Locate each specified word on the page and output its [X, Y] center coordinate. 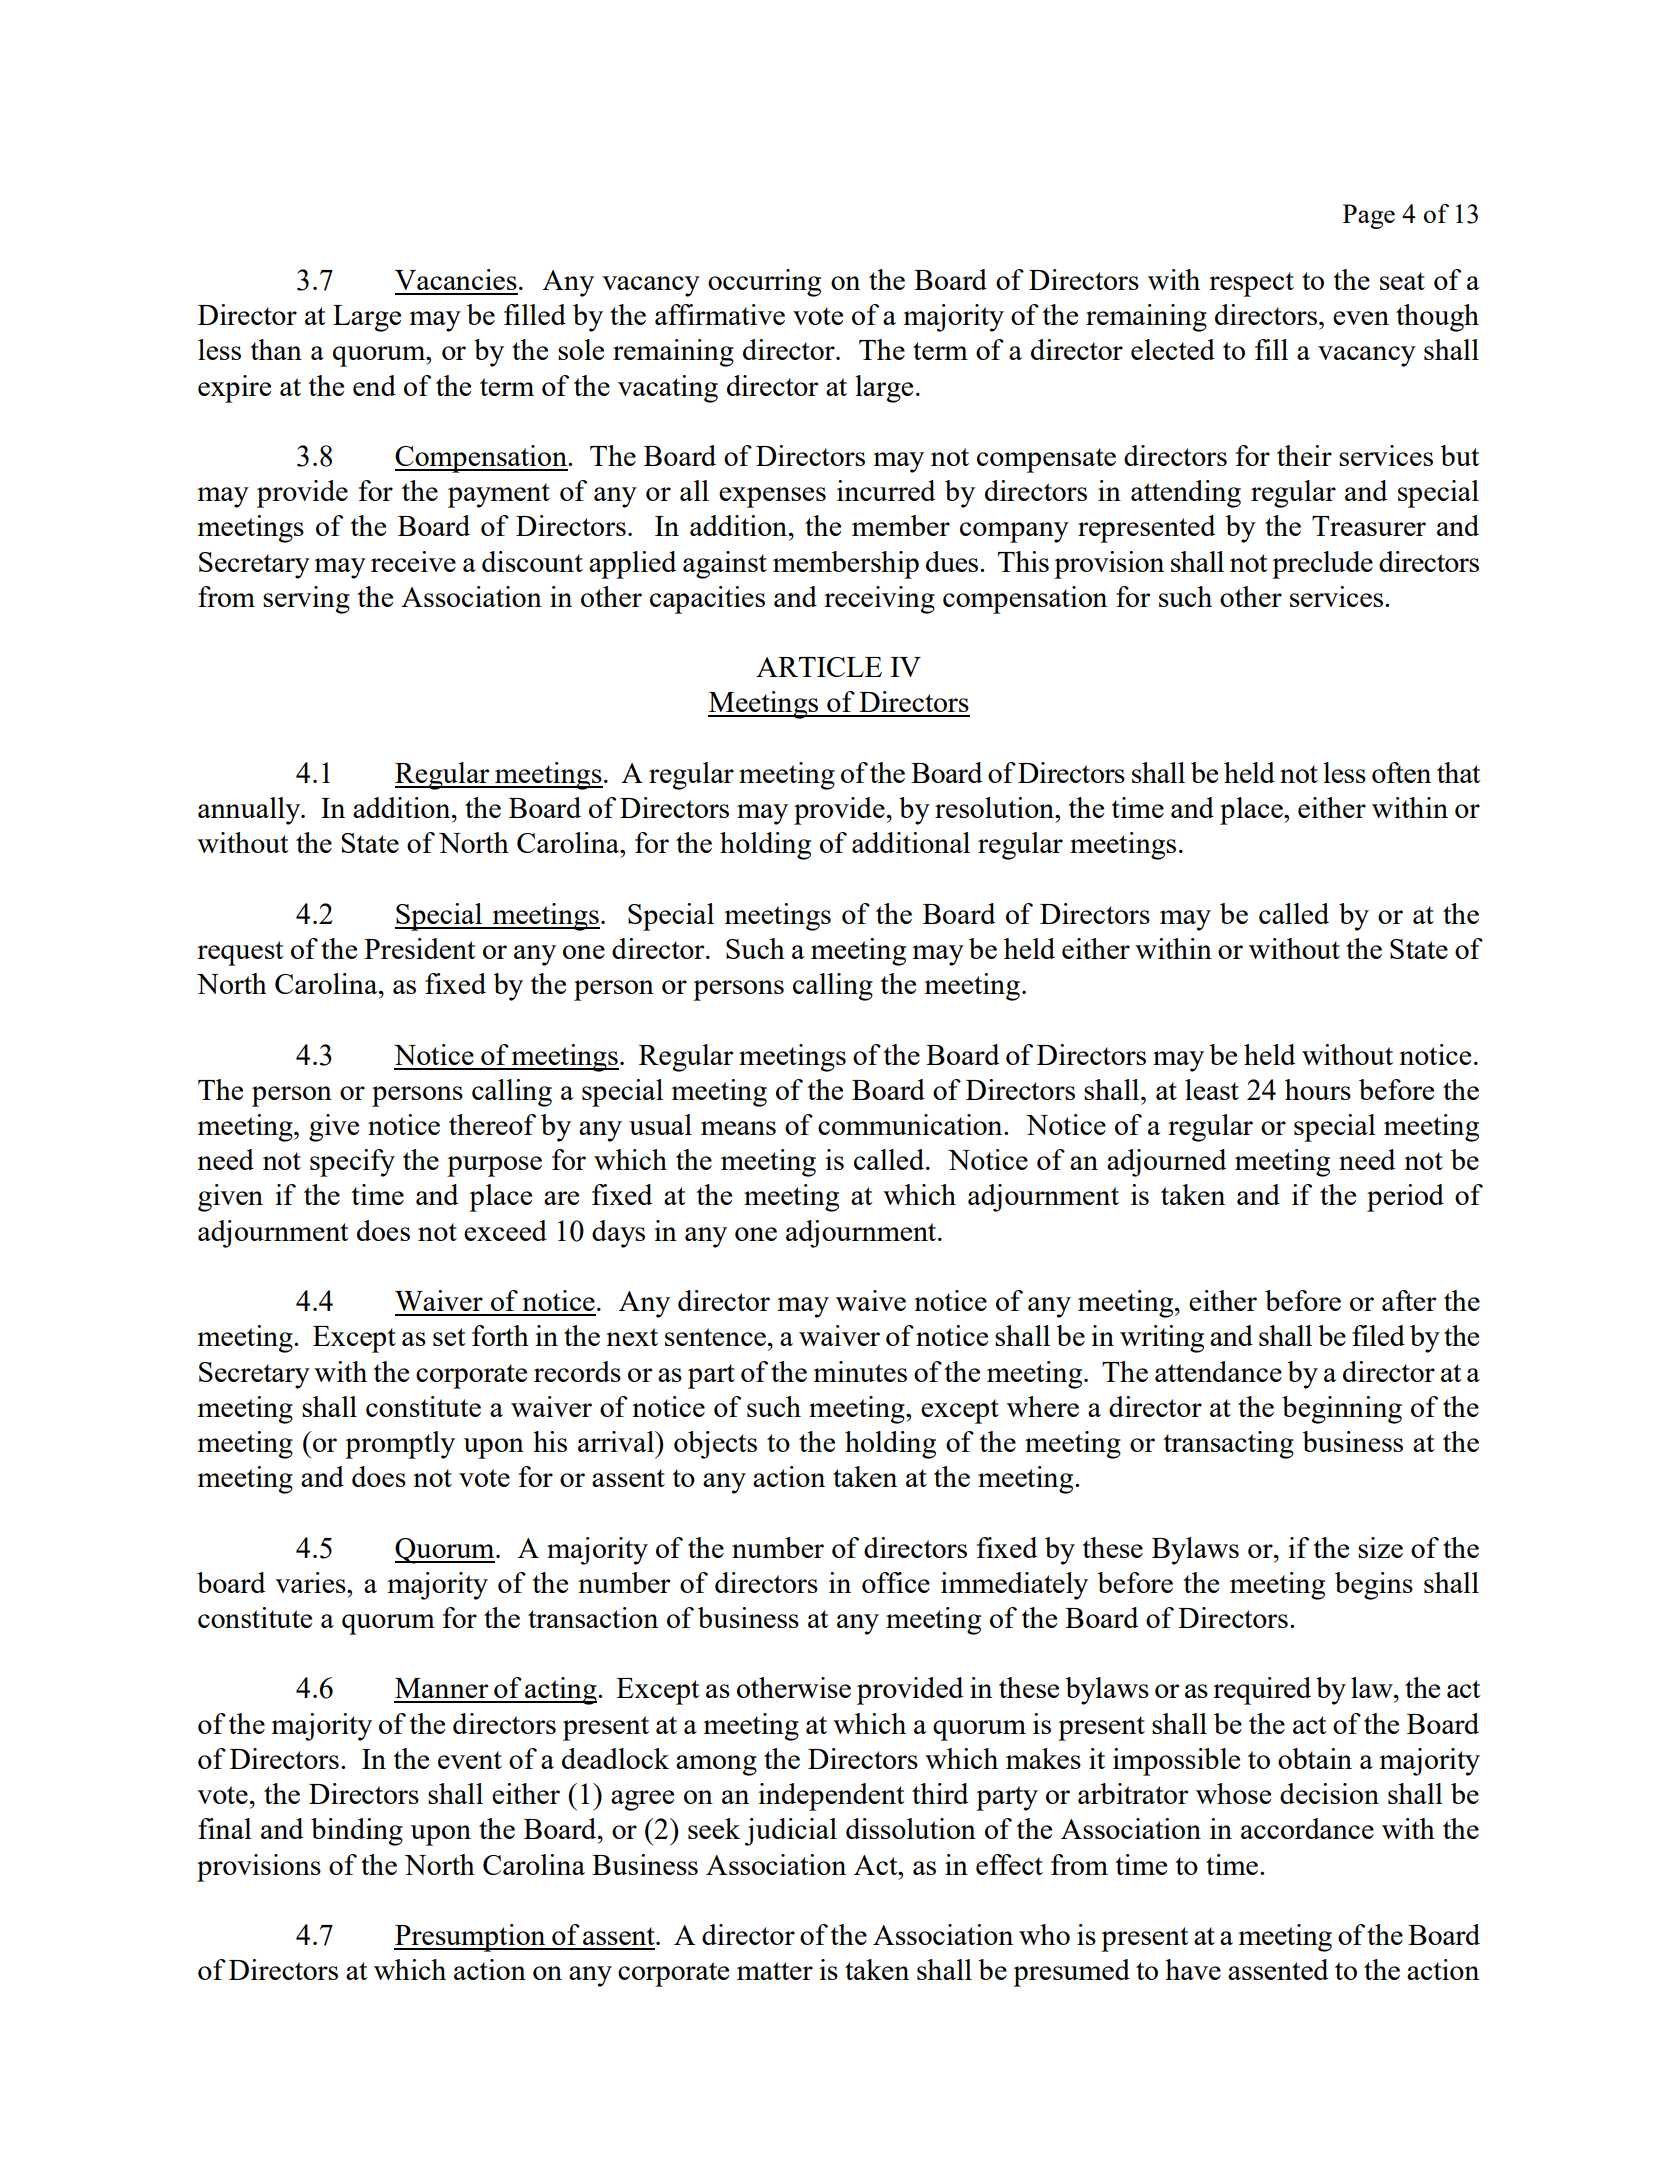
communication [911, 1124]
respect [1251, 284]
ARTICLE [819, 667]
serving [306, 600]
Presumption [471, 1938]
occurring [764, 283]
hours [1318, 1089]
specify [352, 1163]
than [276, 349]
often [1401, 772]
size [1380, 1547]
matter [775, 1971]
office [896, 1582]
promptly [400, 1445]
